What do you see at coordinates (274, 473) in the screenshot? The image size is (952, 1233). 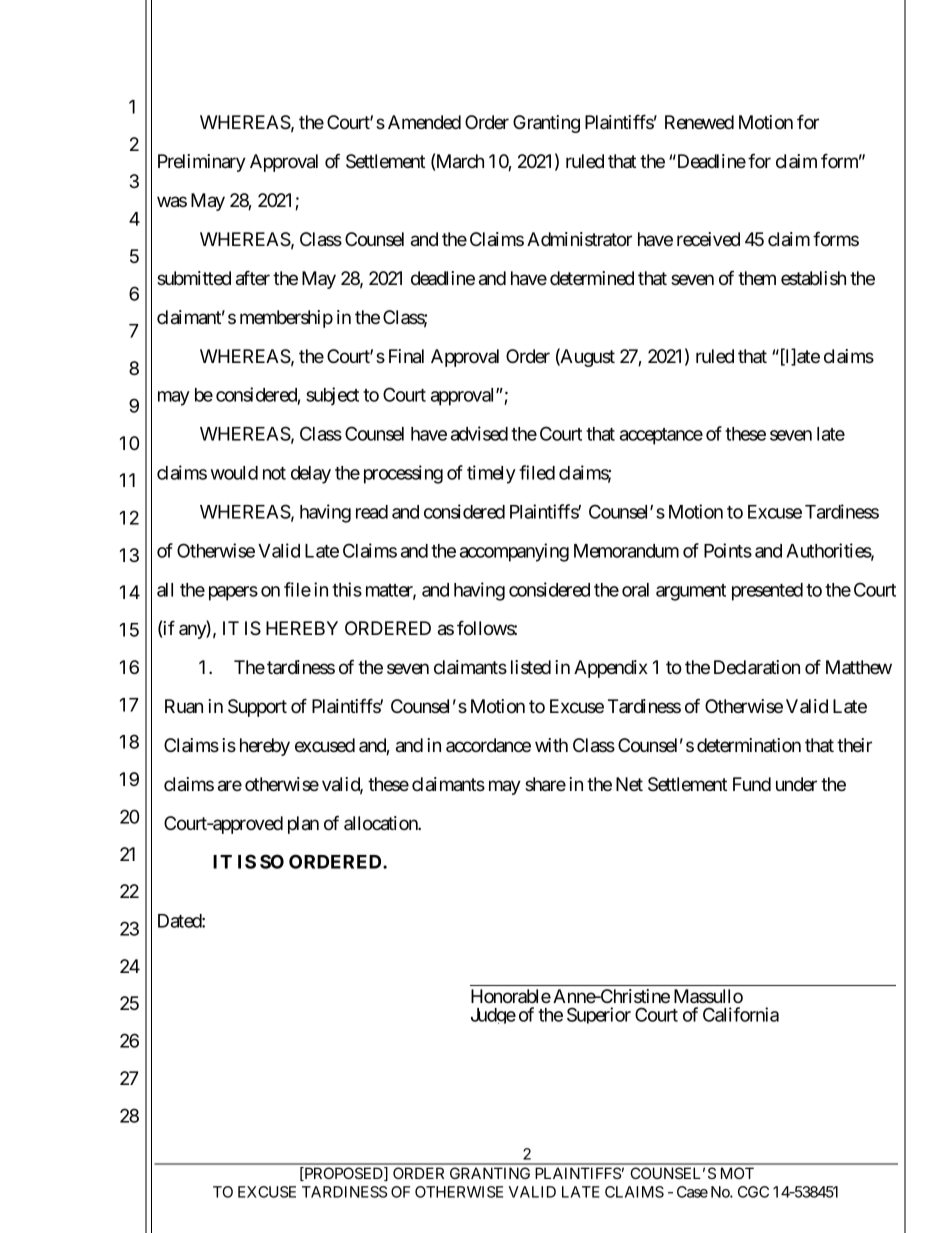 I see `not` at bounding box center [274, 473].
